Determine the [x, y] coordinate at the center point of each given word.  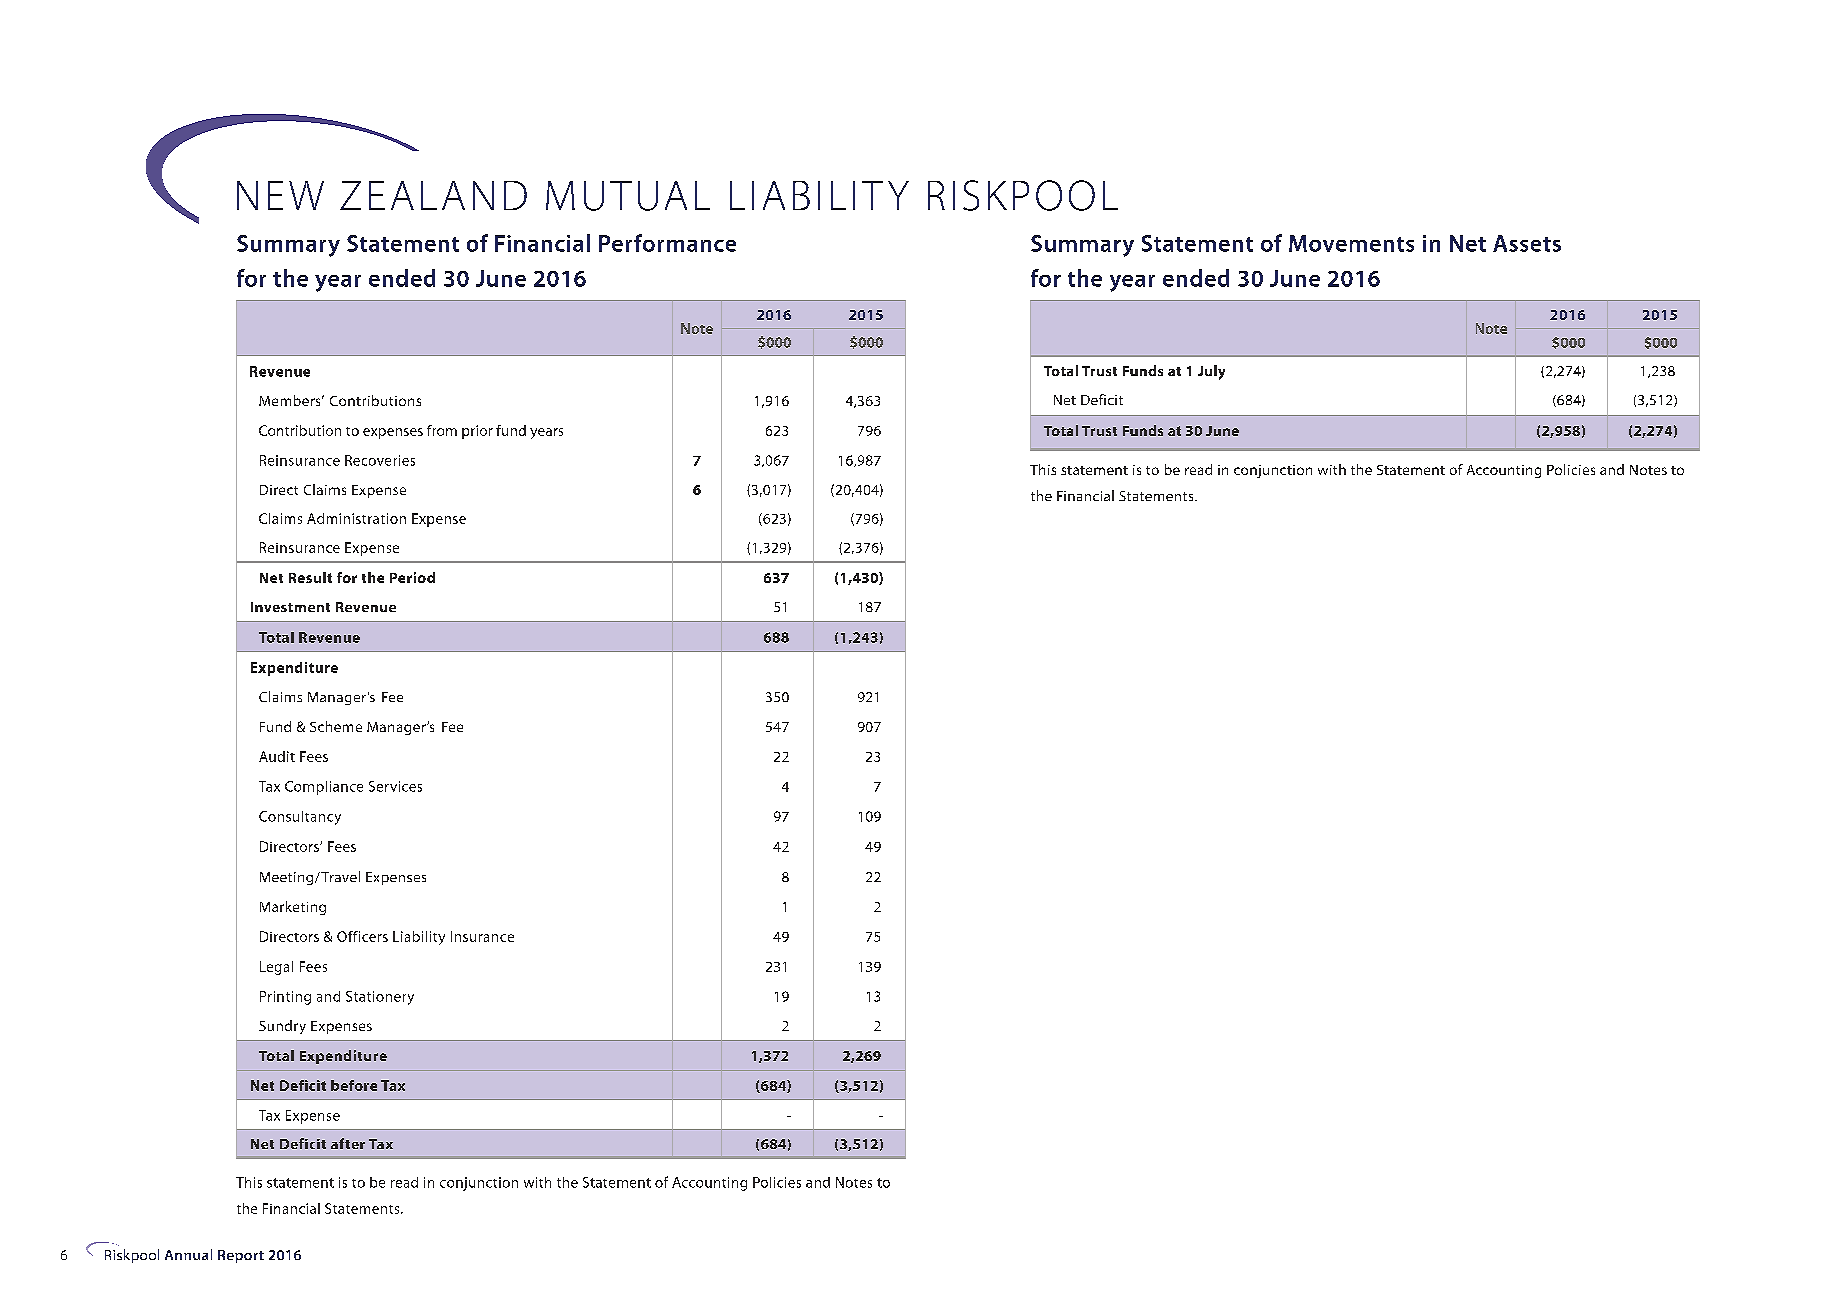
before [354, 1085]
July [1211, 372]
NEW [280, 195]
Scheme [336, 726]
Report [241, 1256]
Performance [667, 243]
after [348, 1143]
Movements [1351, 243]
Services [395, 786]
